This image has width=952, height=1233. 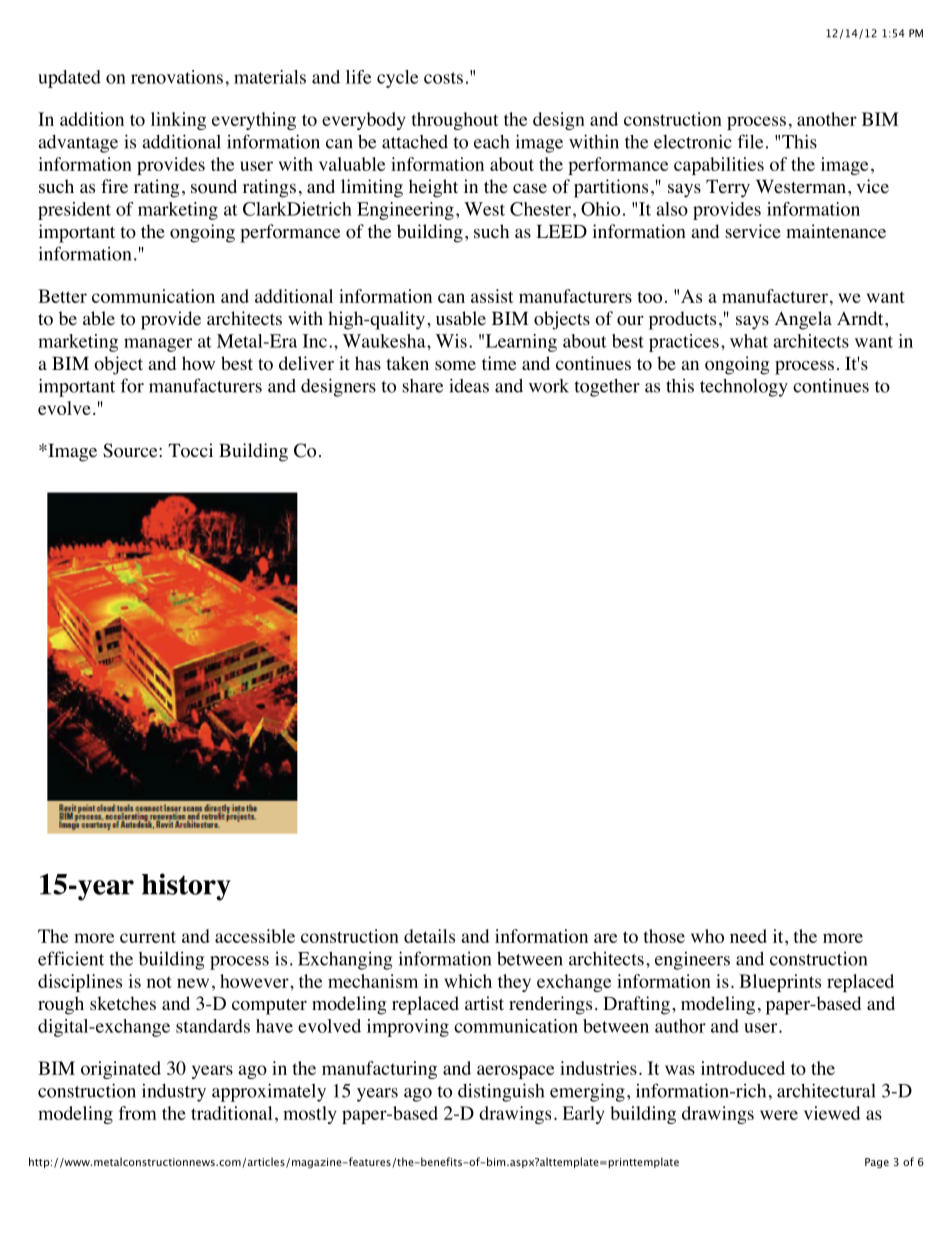 I want to click on some, so click(x=455, y=366).
